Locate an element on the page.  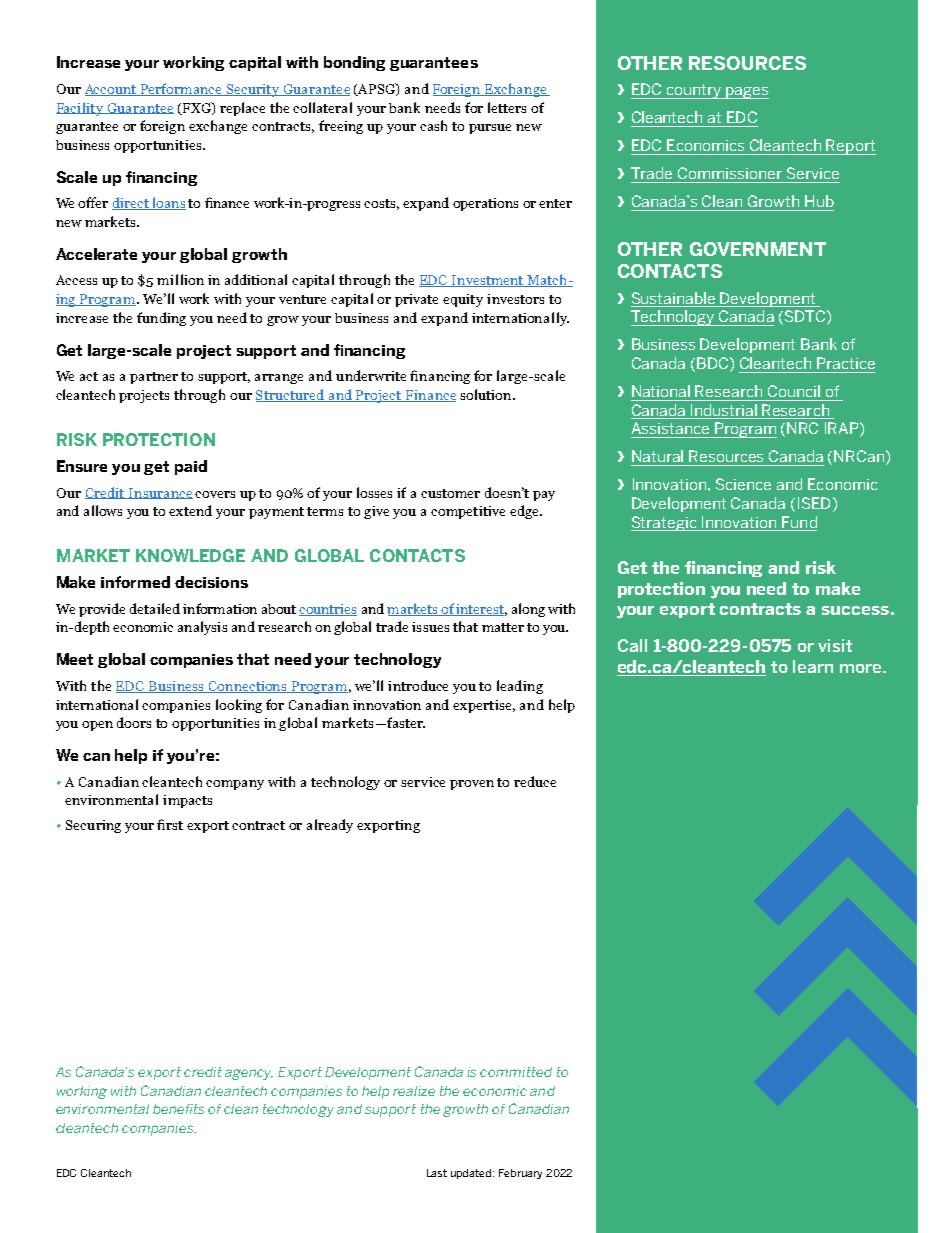
proven is located at coordinates (472, 785).
